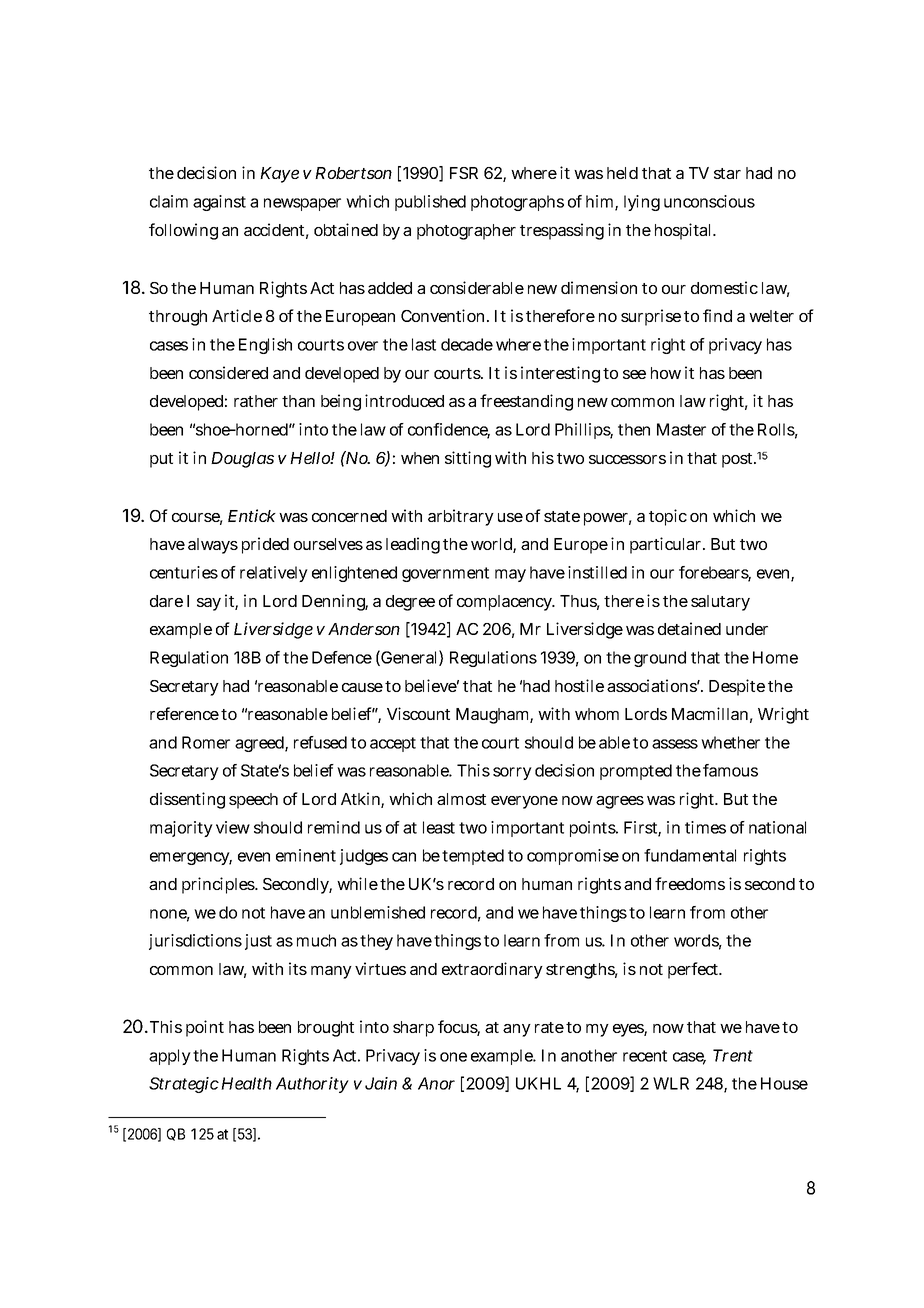 The image size is (924, 1308). I want to click on Master, so click(681, 429).
